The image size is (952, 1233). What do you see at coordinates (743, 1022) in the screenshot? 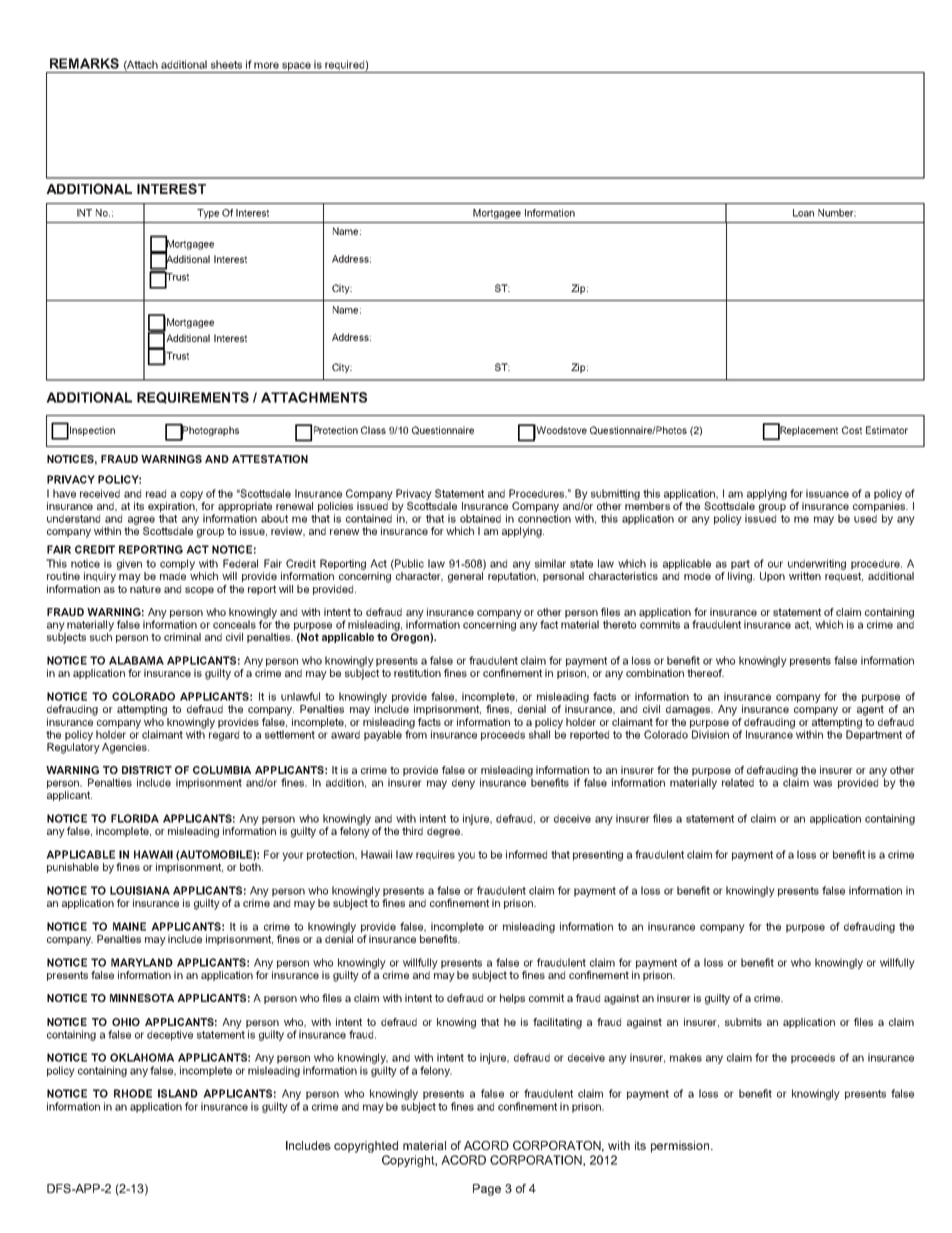
I see `submits` at bounding box center [743, 1022].
